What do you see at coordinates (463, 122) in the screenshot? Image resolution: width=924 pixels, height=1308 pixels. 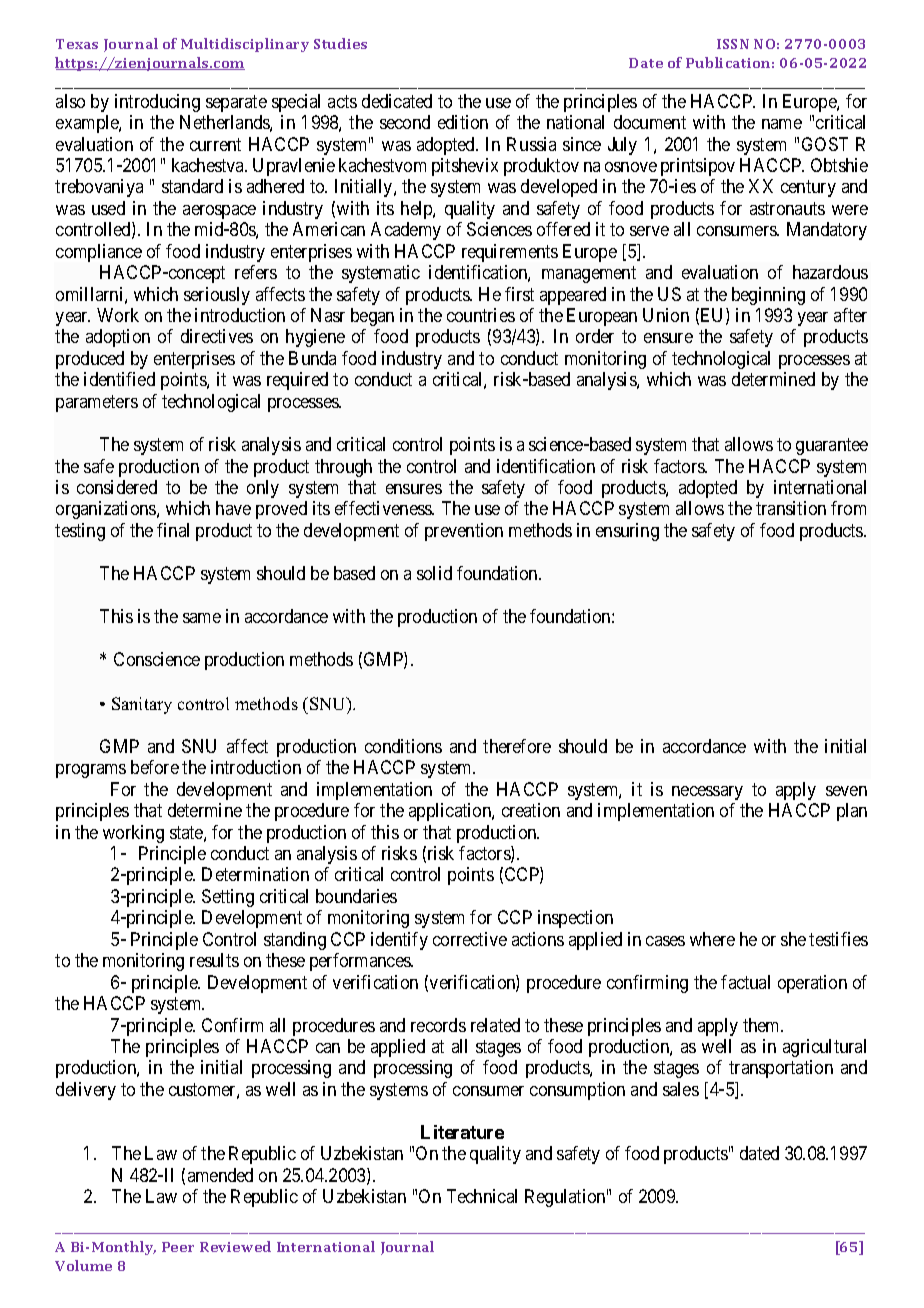 I see `edition` at bounding box center [463, 122].
